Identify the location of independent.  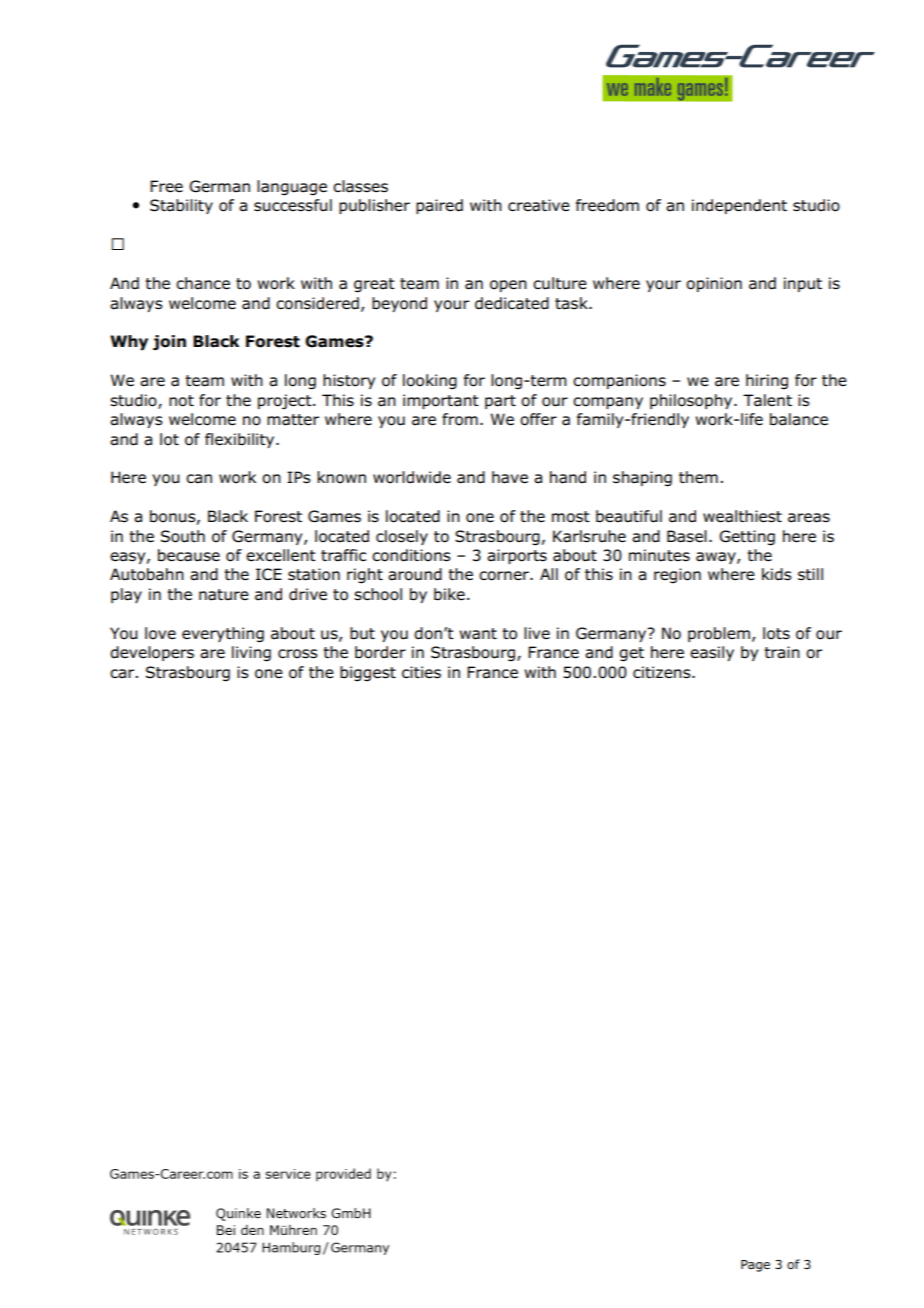
(739, 206).
